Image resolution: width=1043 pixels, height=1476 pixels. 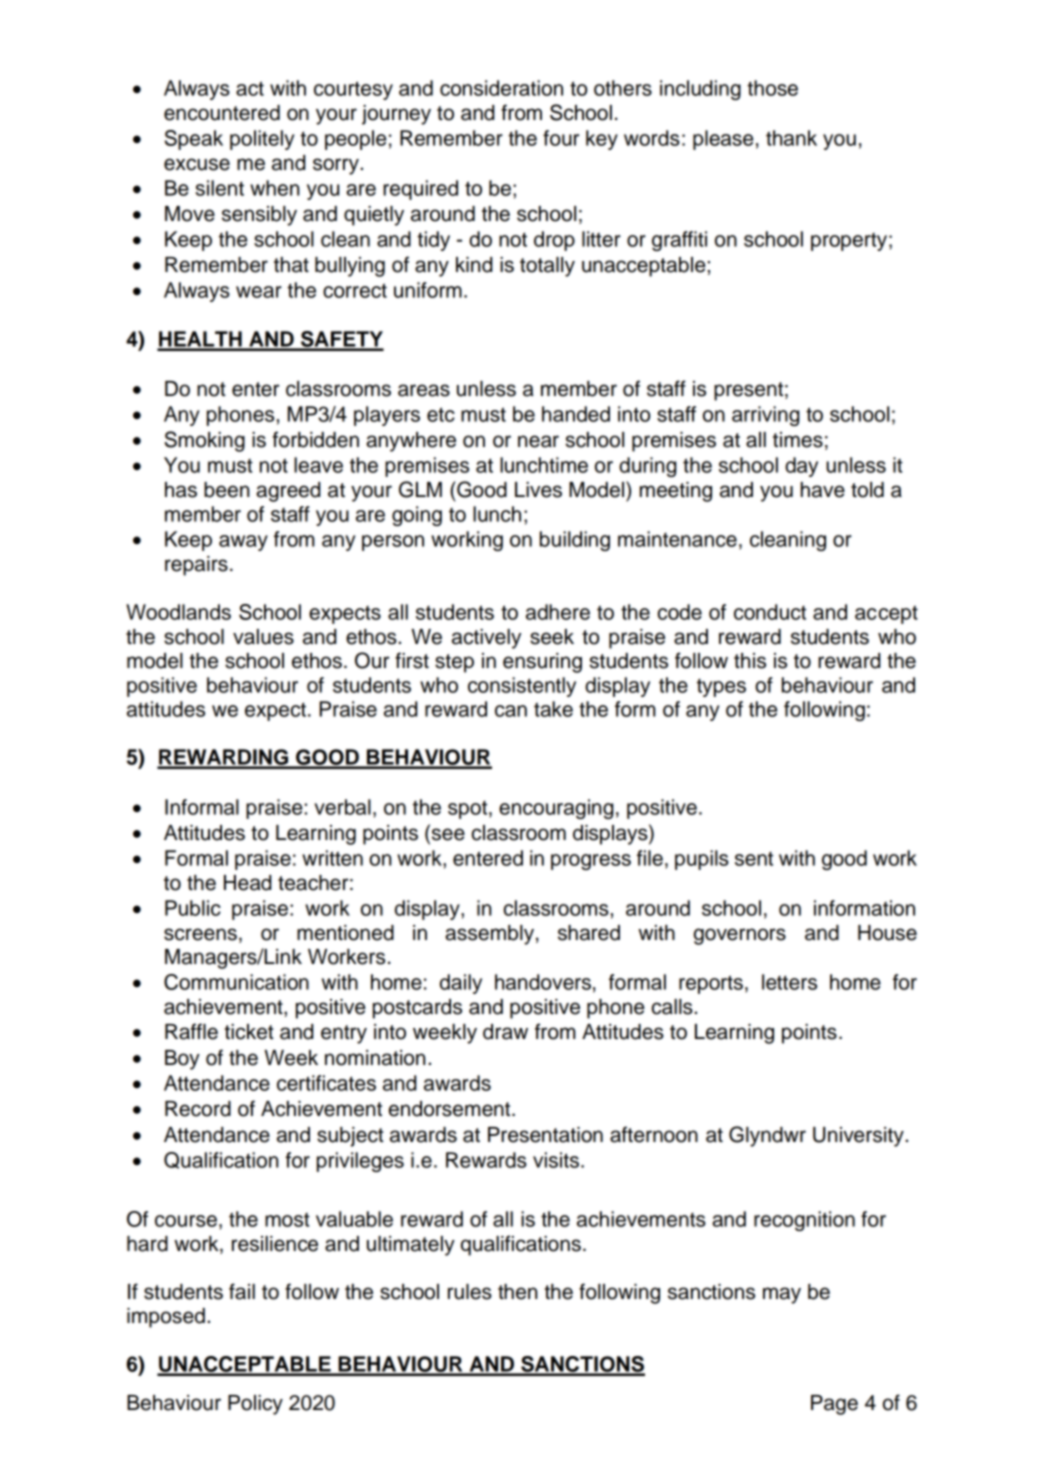 What do you see at coordinates (823, 490) in the screenshot?
I see `have` at bounding box center [823, 490].
